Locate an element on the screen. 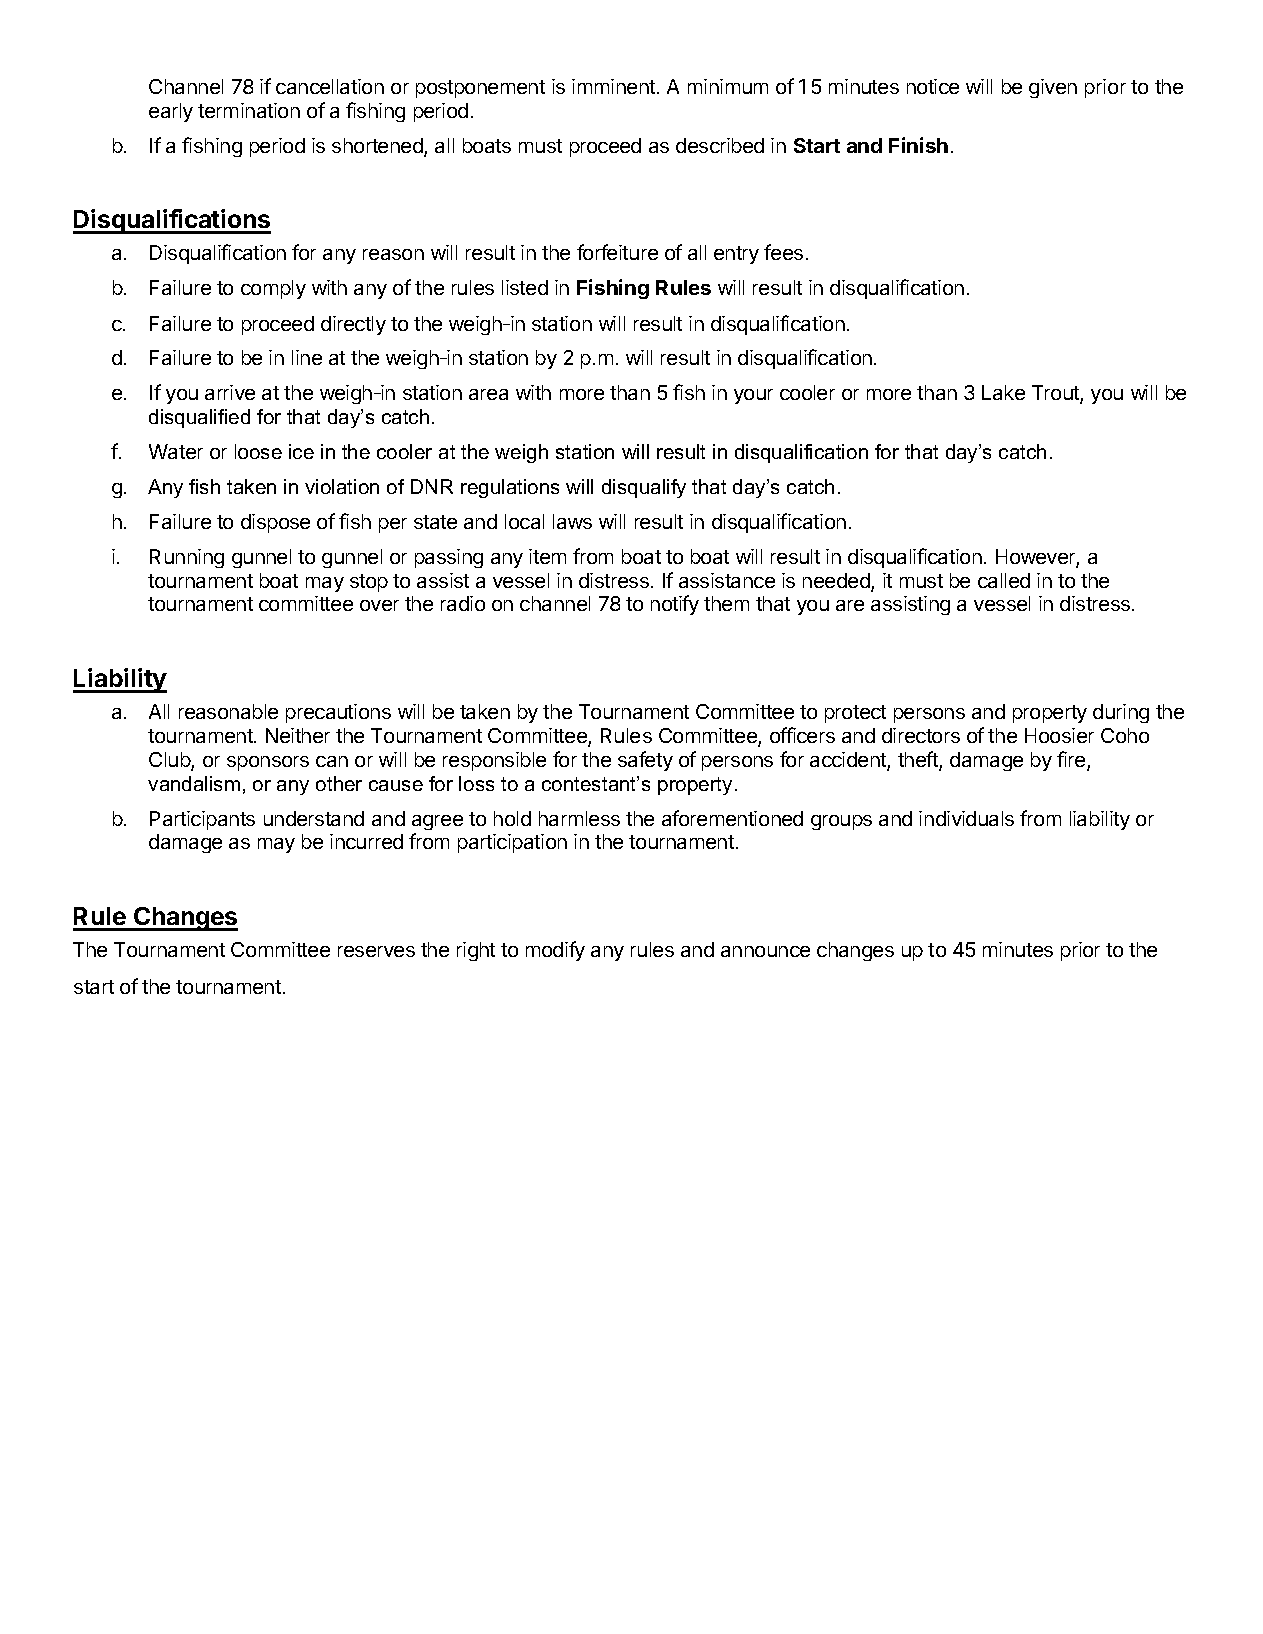 The width and height of the screenshot is (1263, 1634). given is located at coordinates (1053, 88).
